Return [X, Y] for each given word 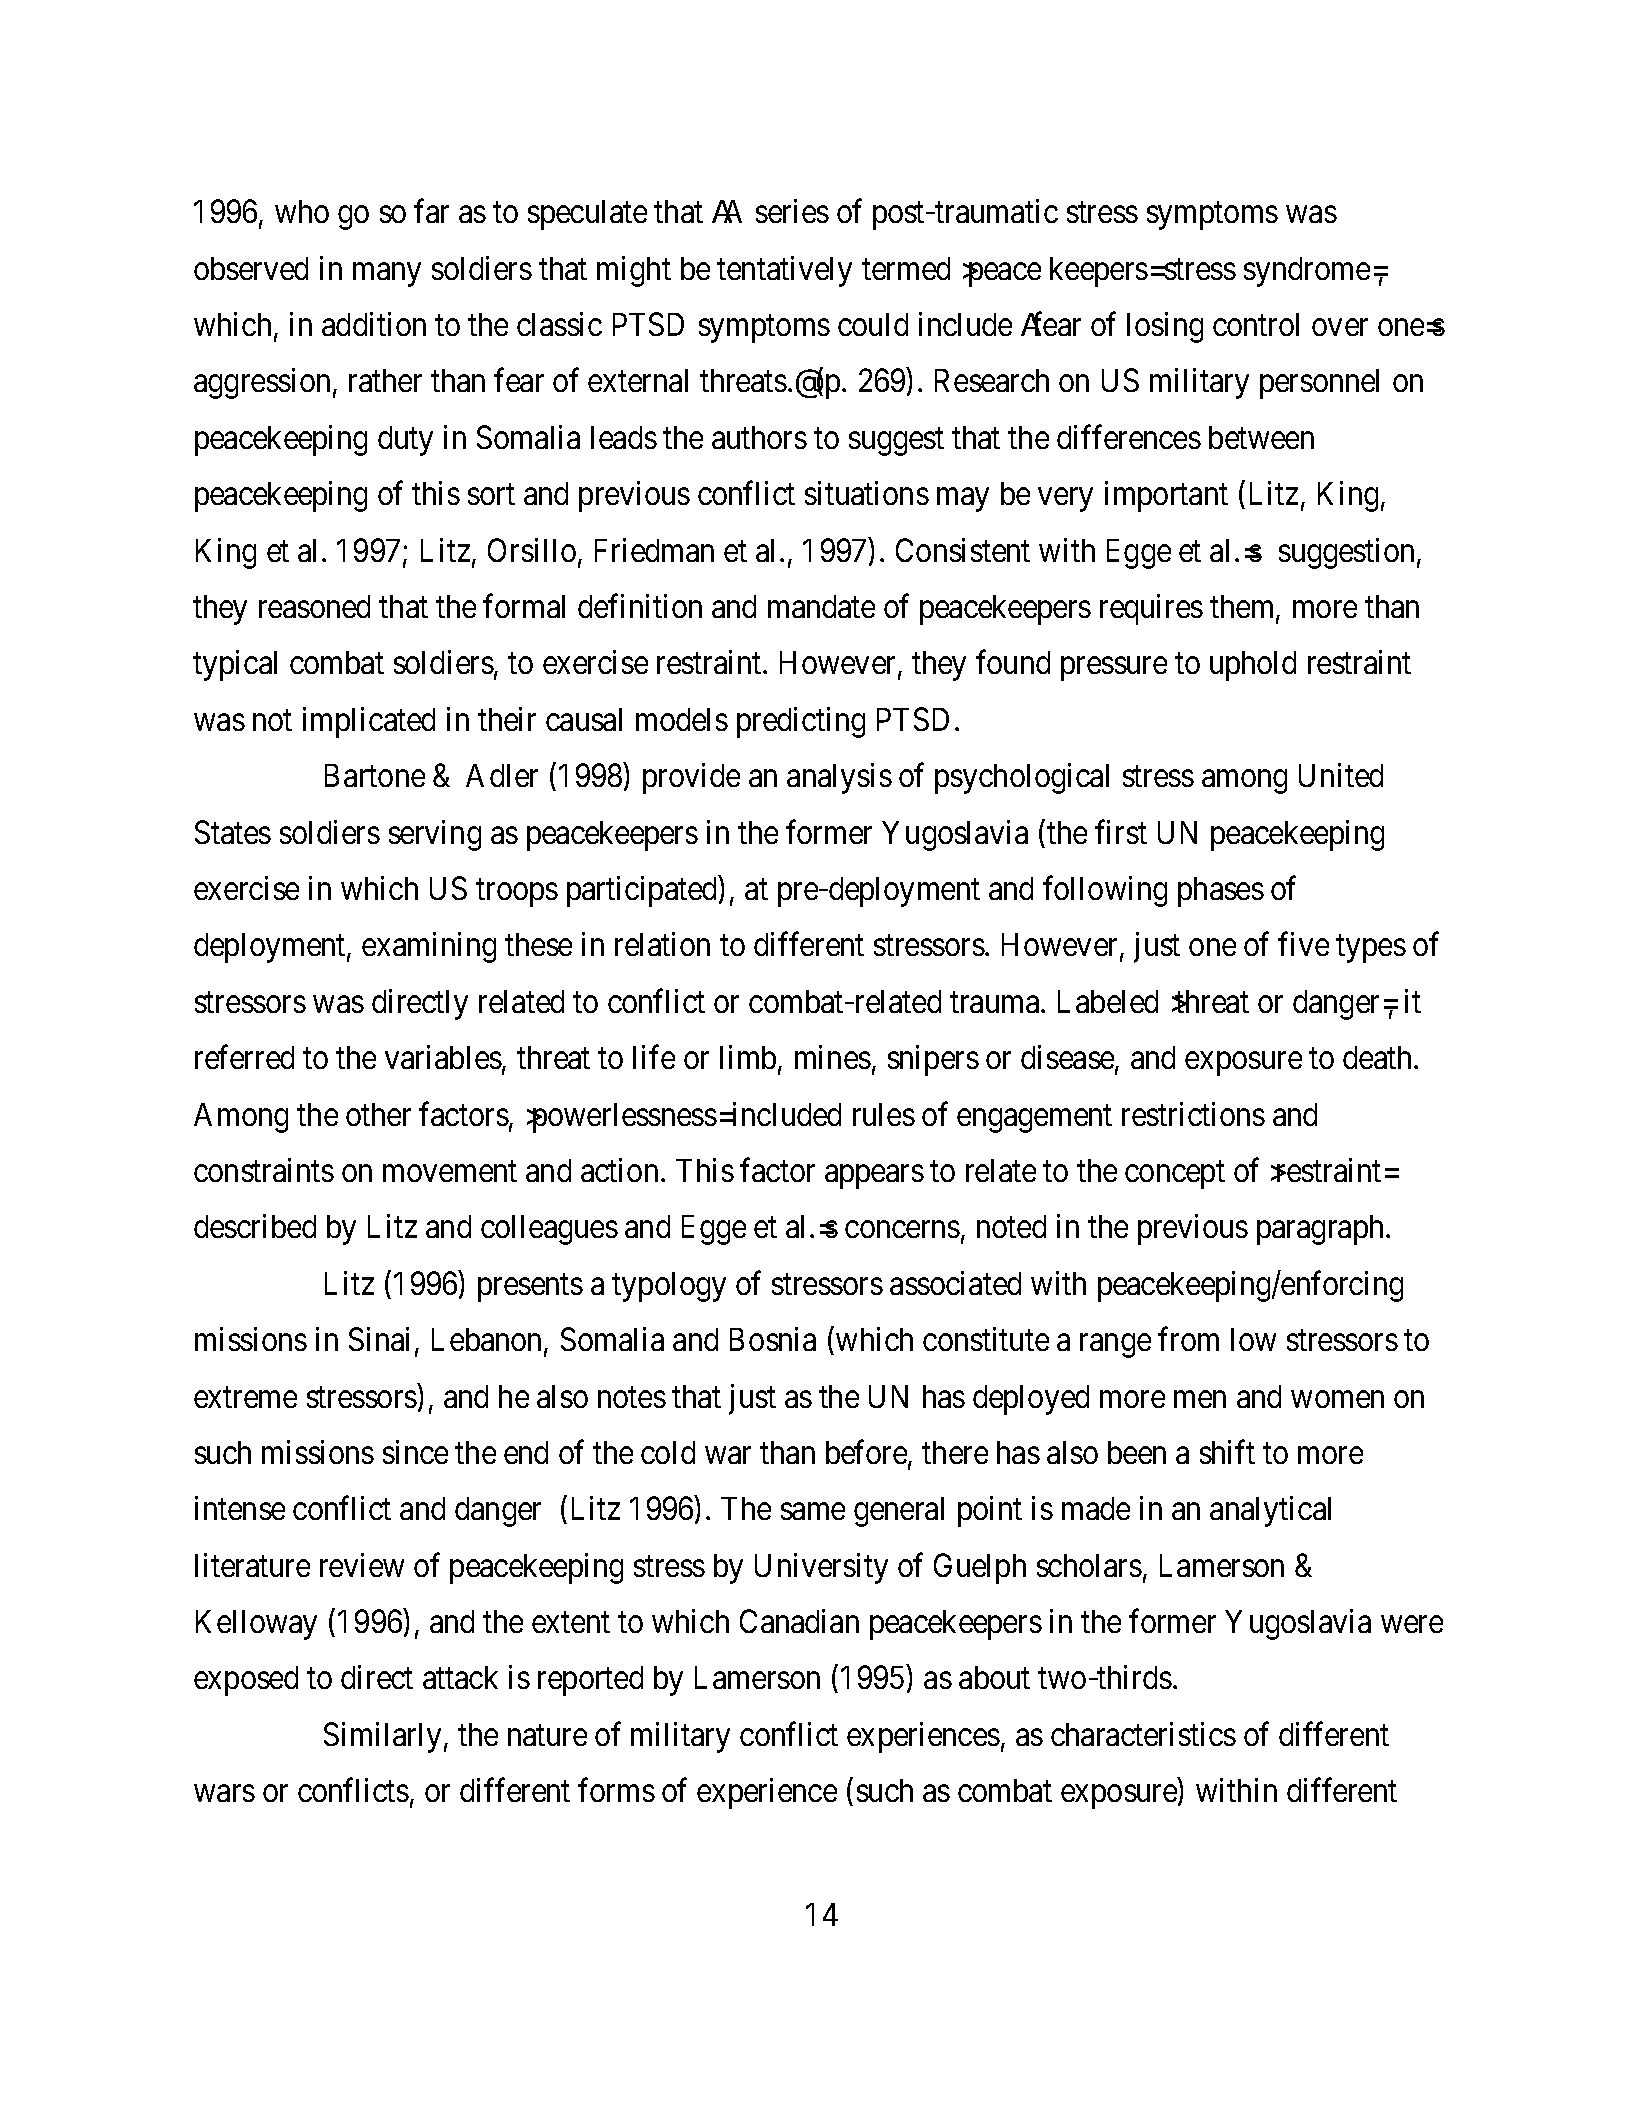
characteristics [1143, 1734]
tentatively [784, 271]
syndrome [1307, 272]
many [387, 275]
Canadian [799, 1621]
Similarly [382, 1737]
